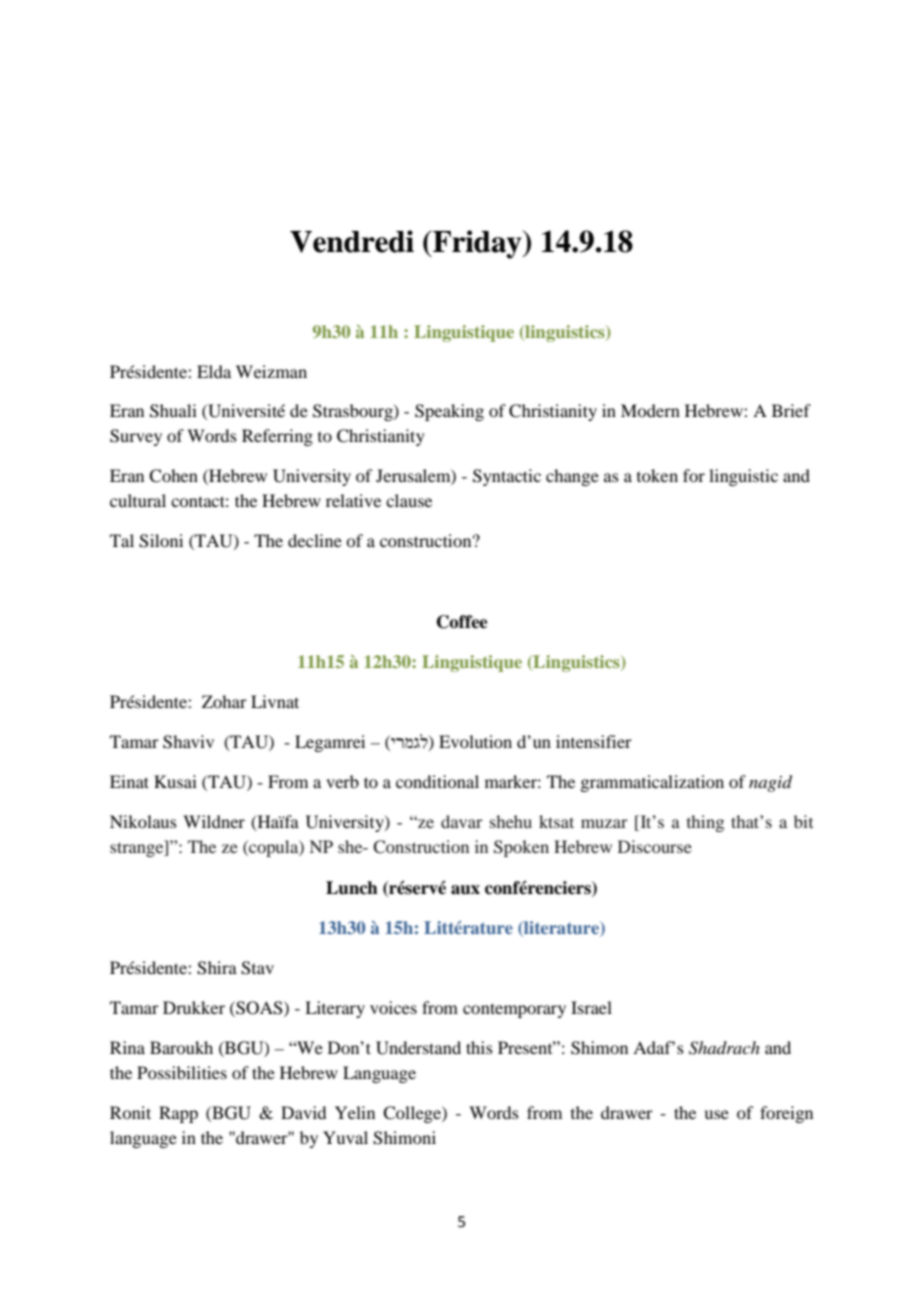  What do you see at coordinates (477, 244) in the document?
I see `Friday` at bounding box center [477, 244].
